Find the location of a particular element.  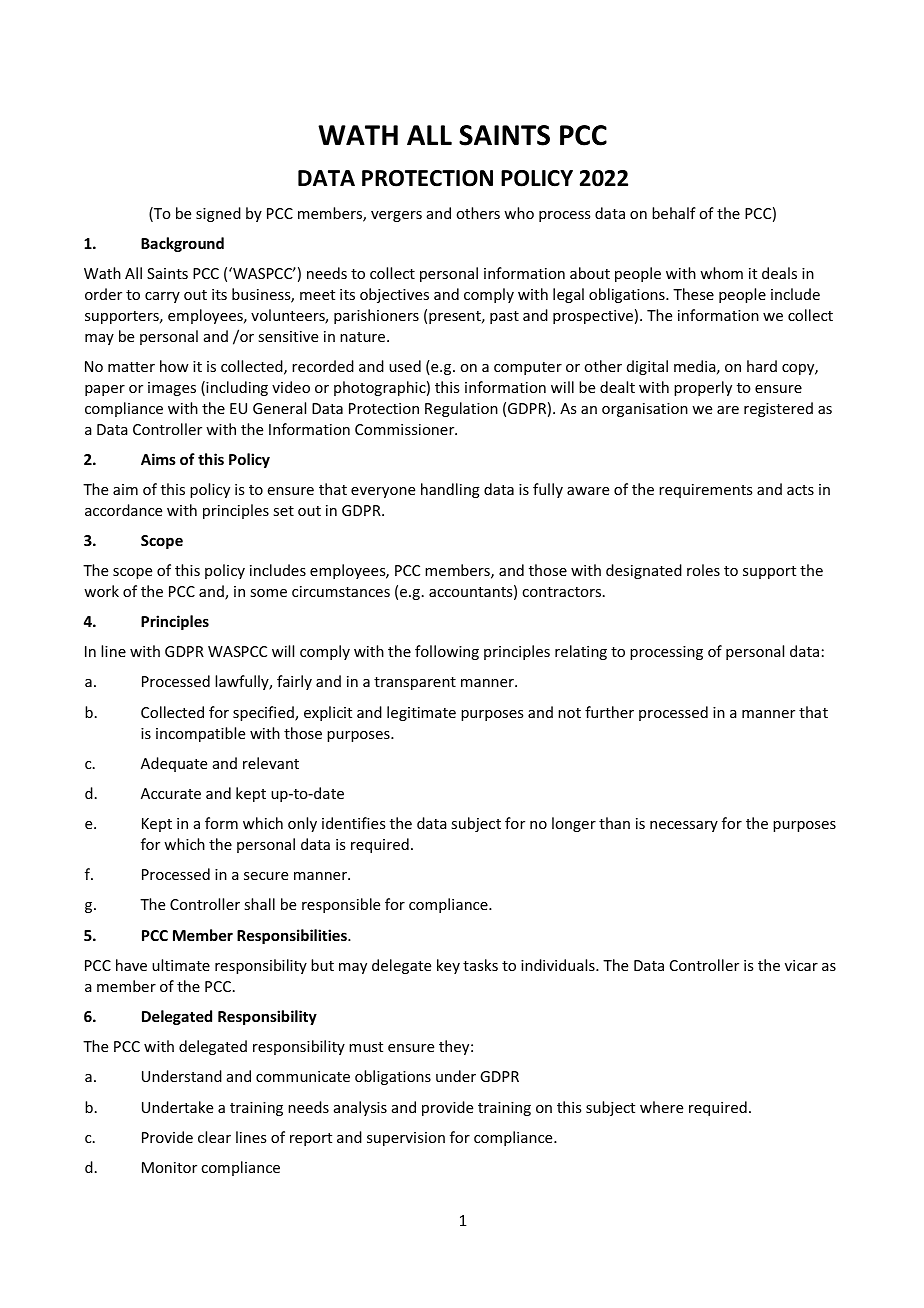

Background is located at coordinates (182, 244).
